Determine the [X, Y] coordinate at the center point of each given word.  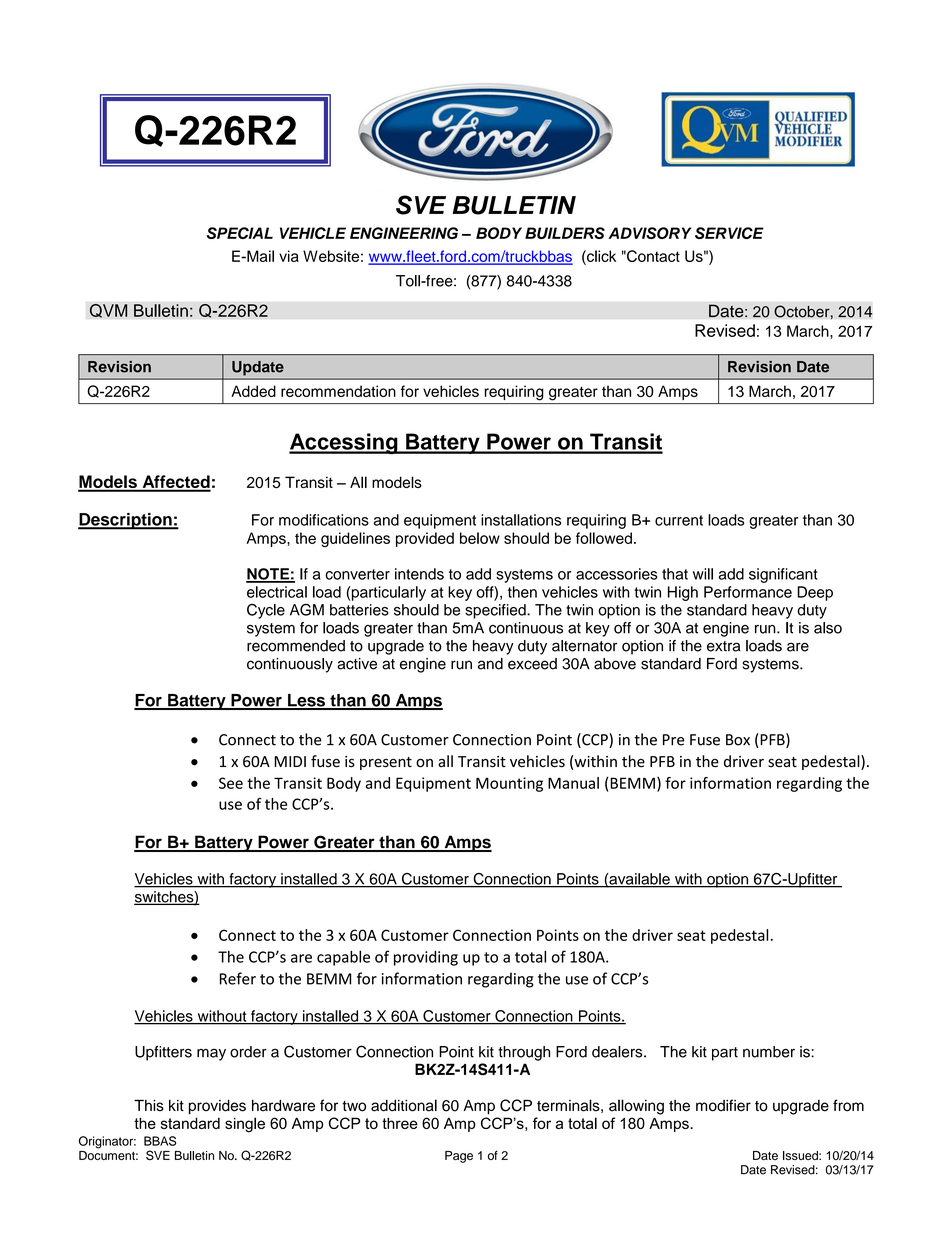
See [231, 783]
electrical [277, 592]
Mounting [509, 784]
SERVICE [729, 233]
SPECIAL [240, 233]
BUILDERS [565, 233]
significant [783, 575]
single [245, 1125]
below [480, 538]
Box [738, 740]
